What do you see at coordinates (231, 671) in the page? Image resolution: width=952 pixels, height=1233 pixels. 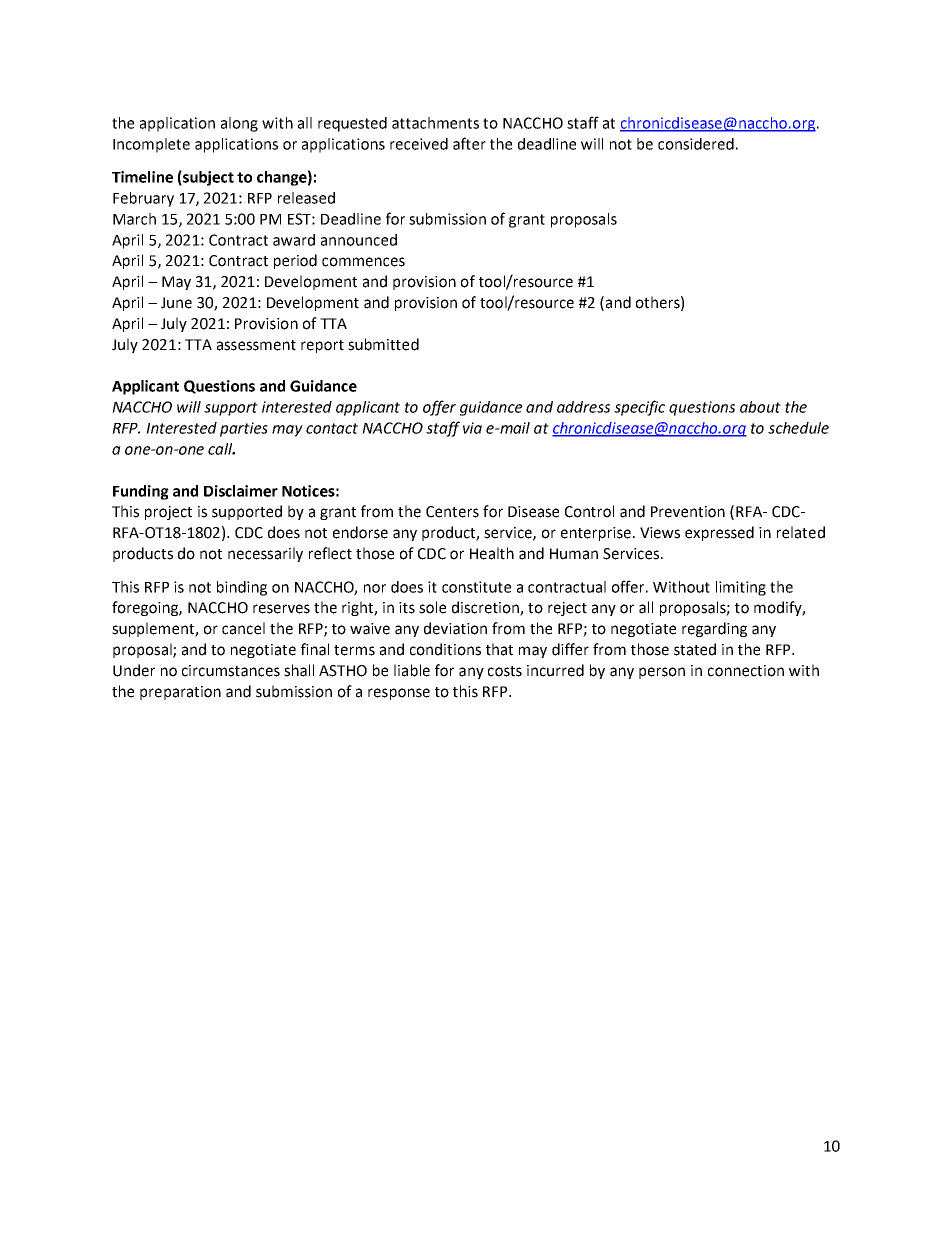 I see `circumstances` at bounding box center [231, 671].
